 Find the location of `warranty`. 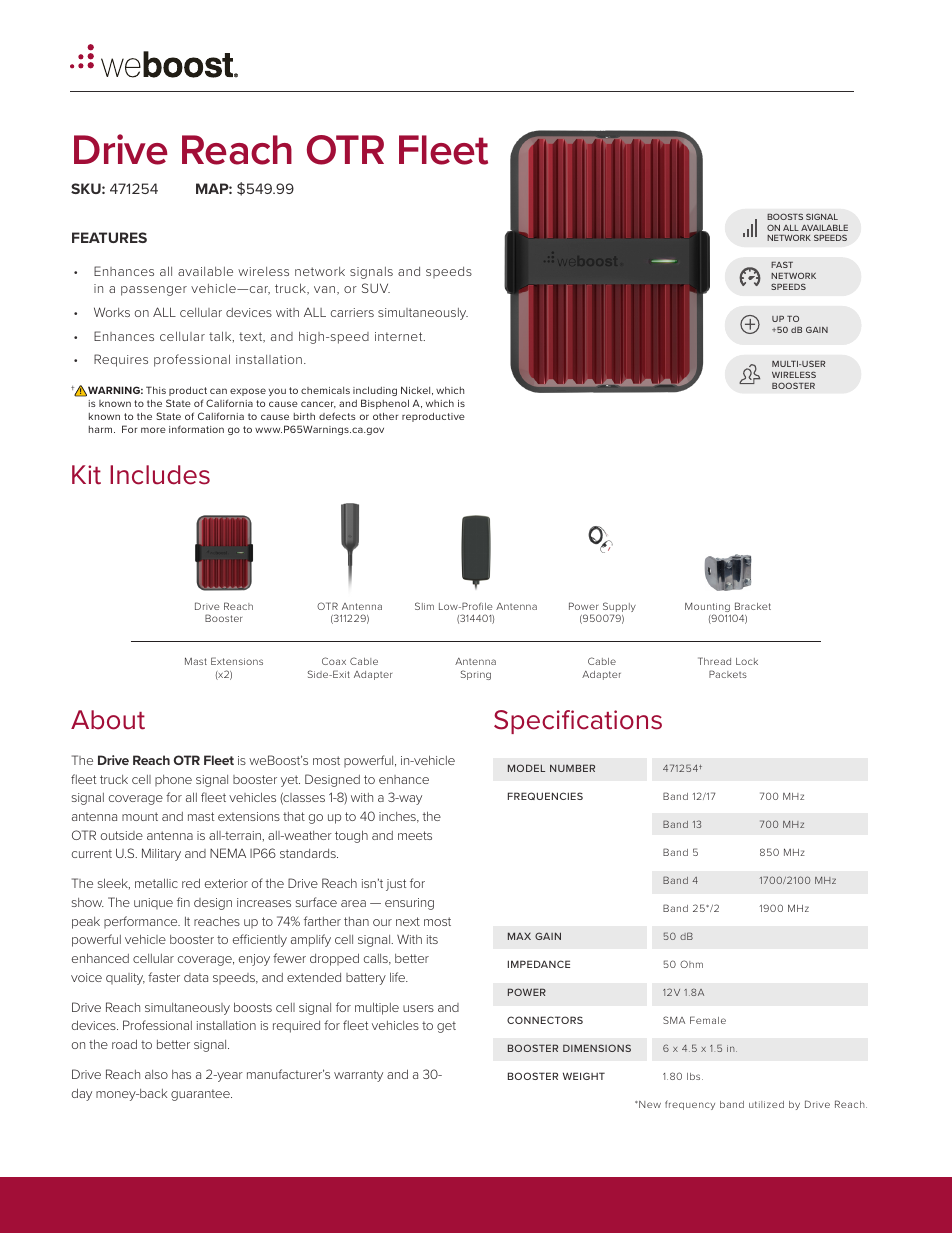

warranty is located at coordinates (358, 1076).
